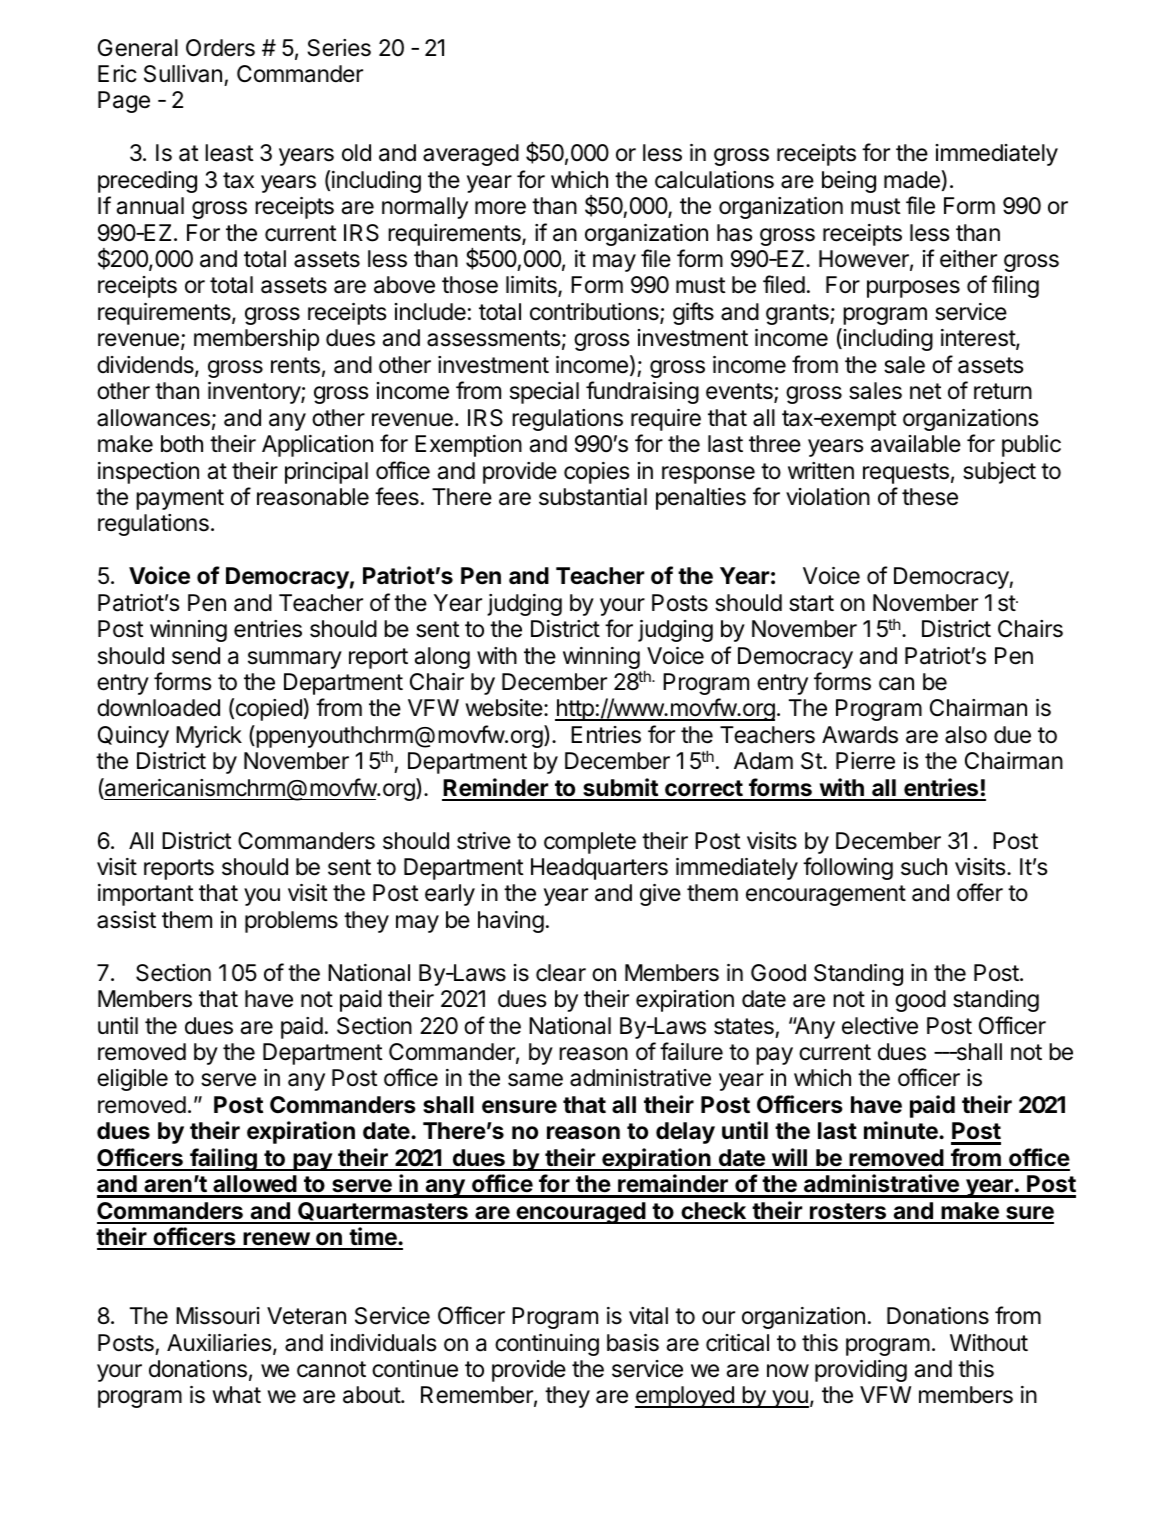  Describe the element at coordinates (913, 179) in the screenshot. I see `made` at that location.
